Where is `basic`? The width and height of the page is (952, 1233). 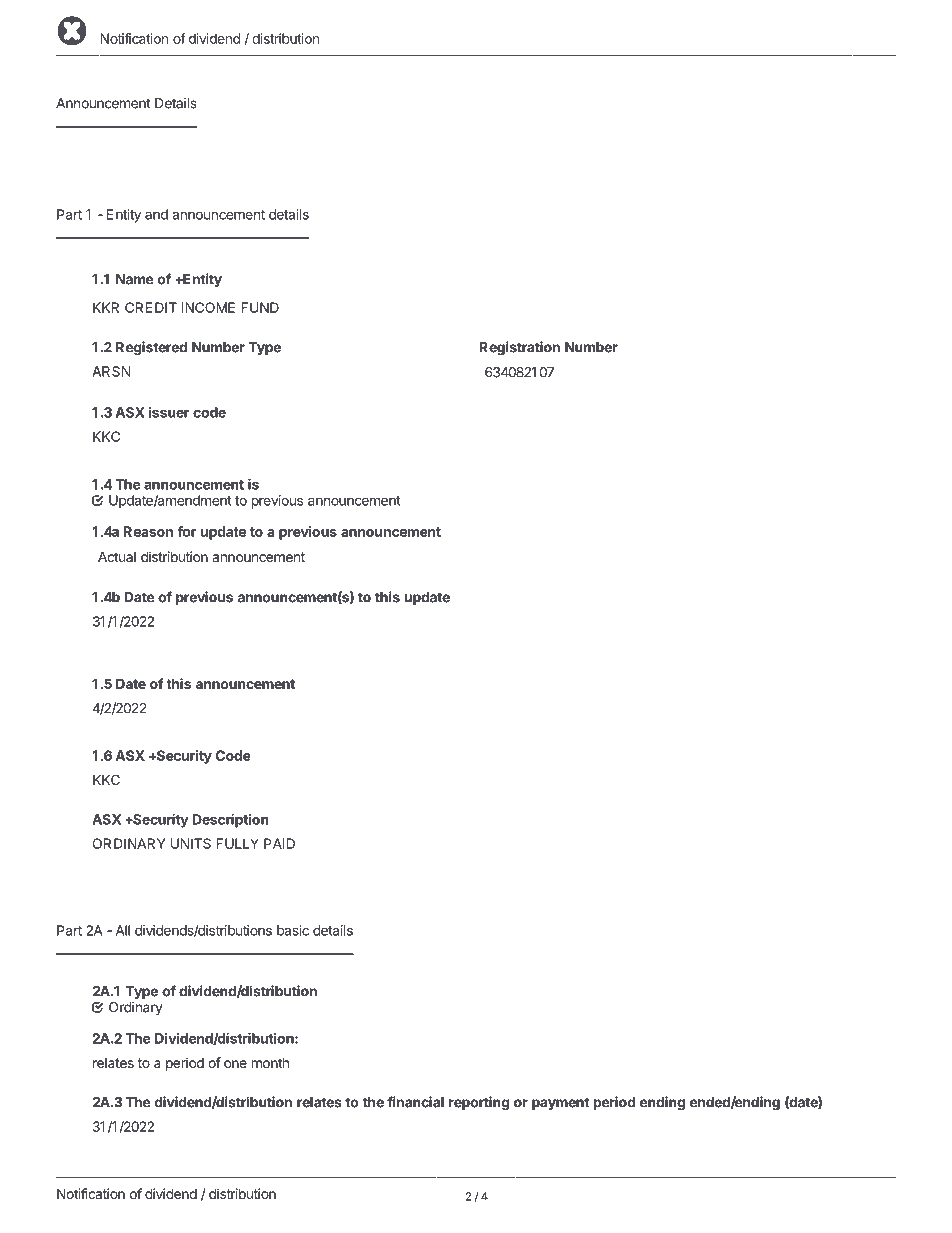 basic is located at coordinates (293, 930).
